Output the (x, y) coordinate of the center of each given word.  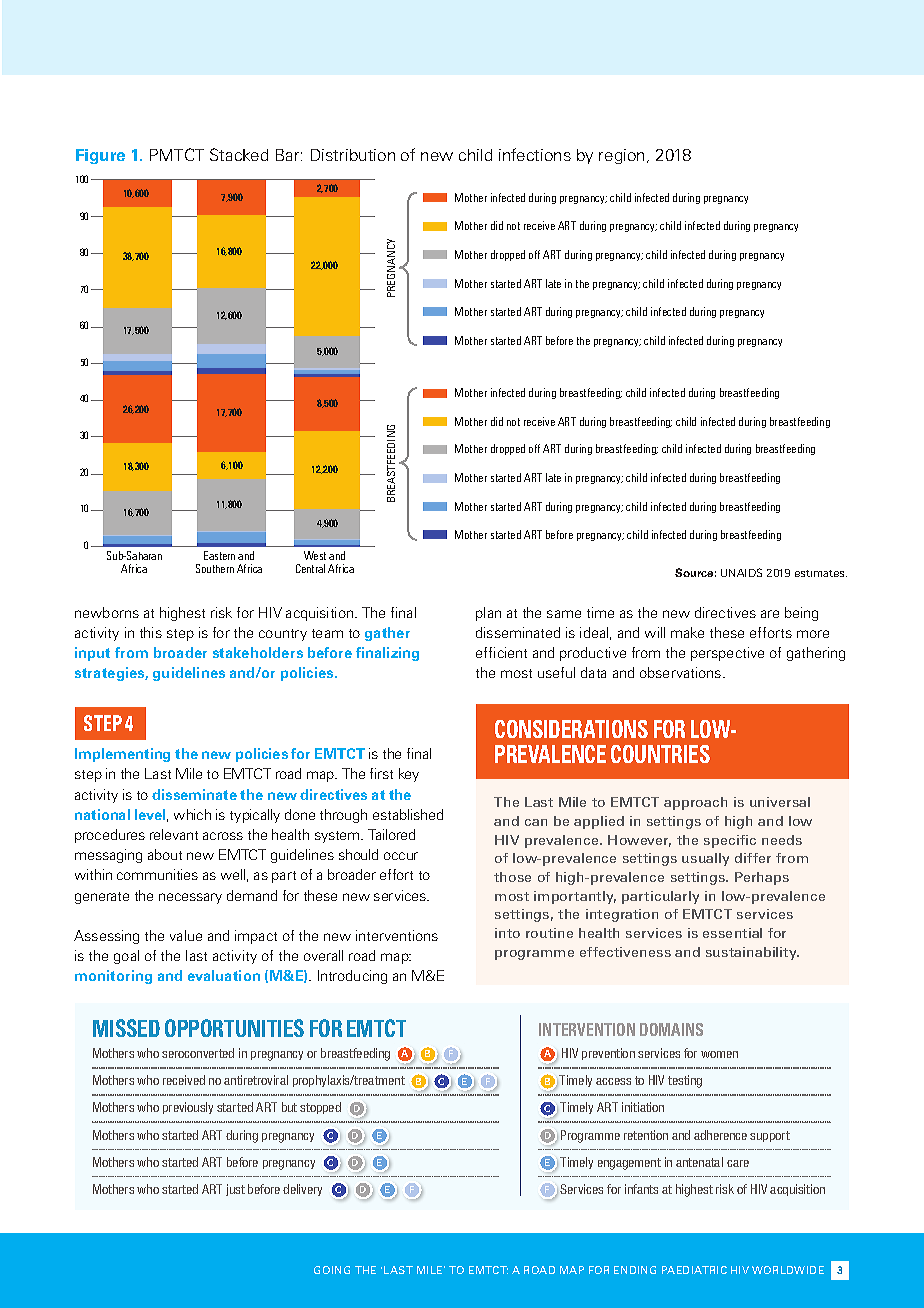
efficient (501, 652)
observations (682, 672)
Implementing (122, 755)
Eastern (219, 555)
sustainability (752, 953)
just (235, 1190)
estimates (821, 573)
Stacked (239, 154)
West (315, 555)
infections (535, 154)
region (621, 156)
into (507, 933)
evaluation (224, 975)
